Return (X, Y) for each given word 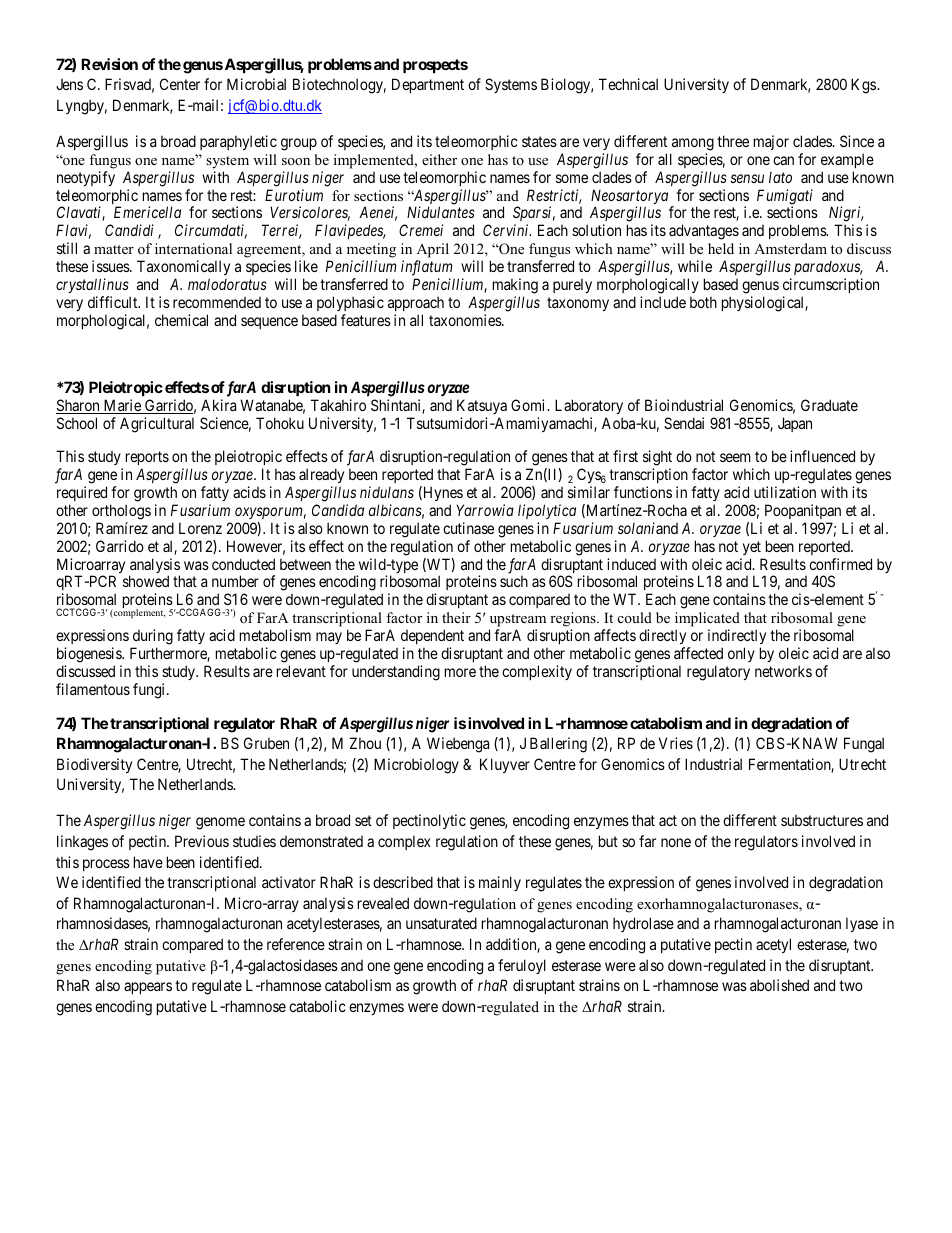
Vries (676, 743)
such (514, 581)
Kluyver (505, 765)
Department (428, 85)
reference (296, 944)
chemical (181, 320)
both (703, 302)
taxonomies (466, 320)
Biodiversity (94, 765)
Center (180, 84)
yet (752, 548)
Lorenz (200, 528)
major (771, 142)
